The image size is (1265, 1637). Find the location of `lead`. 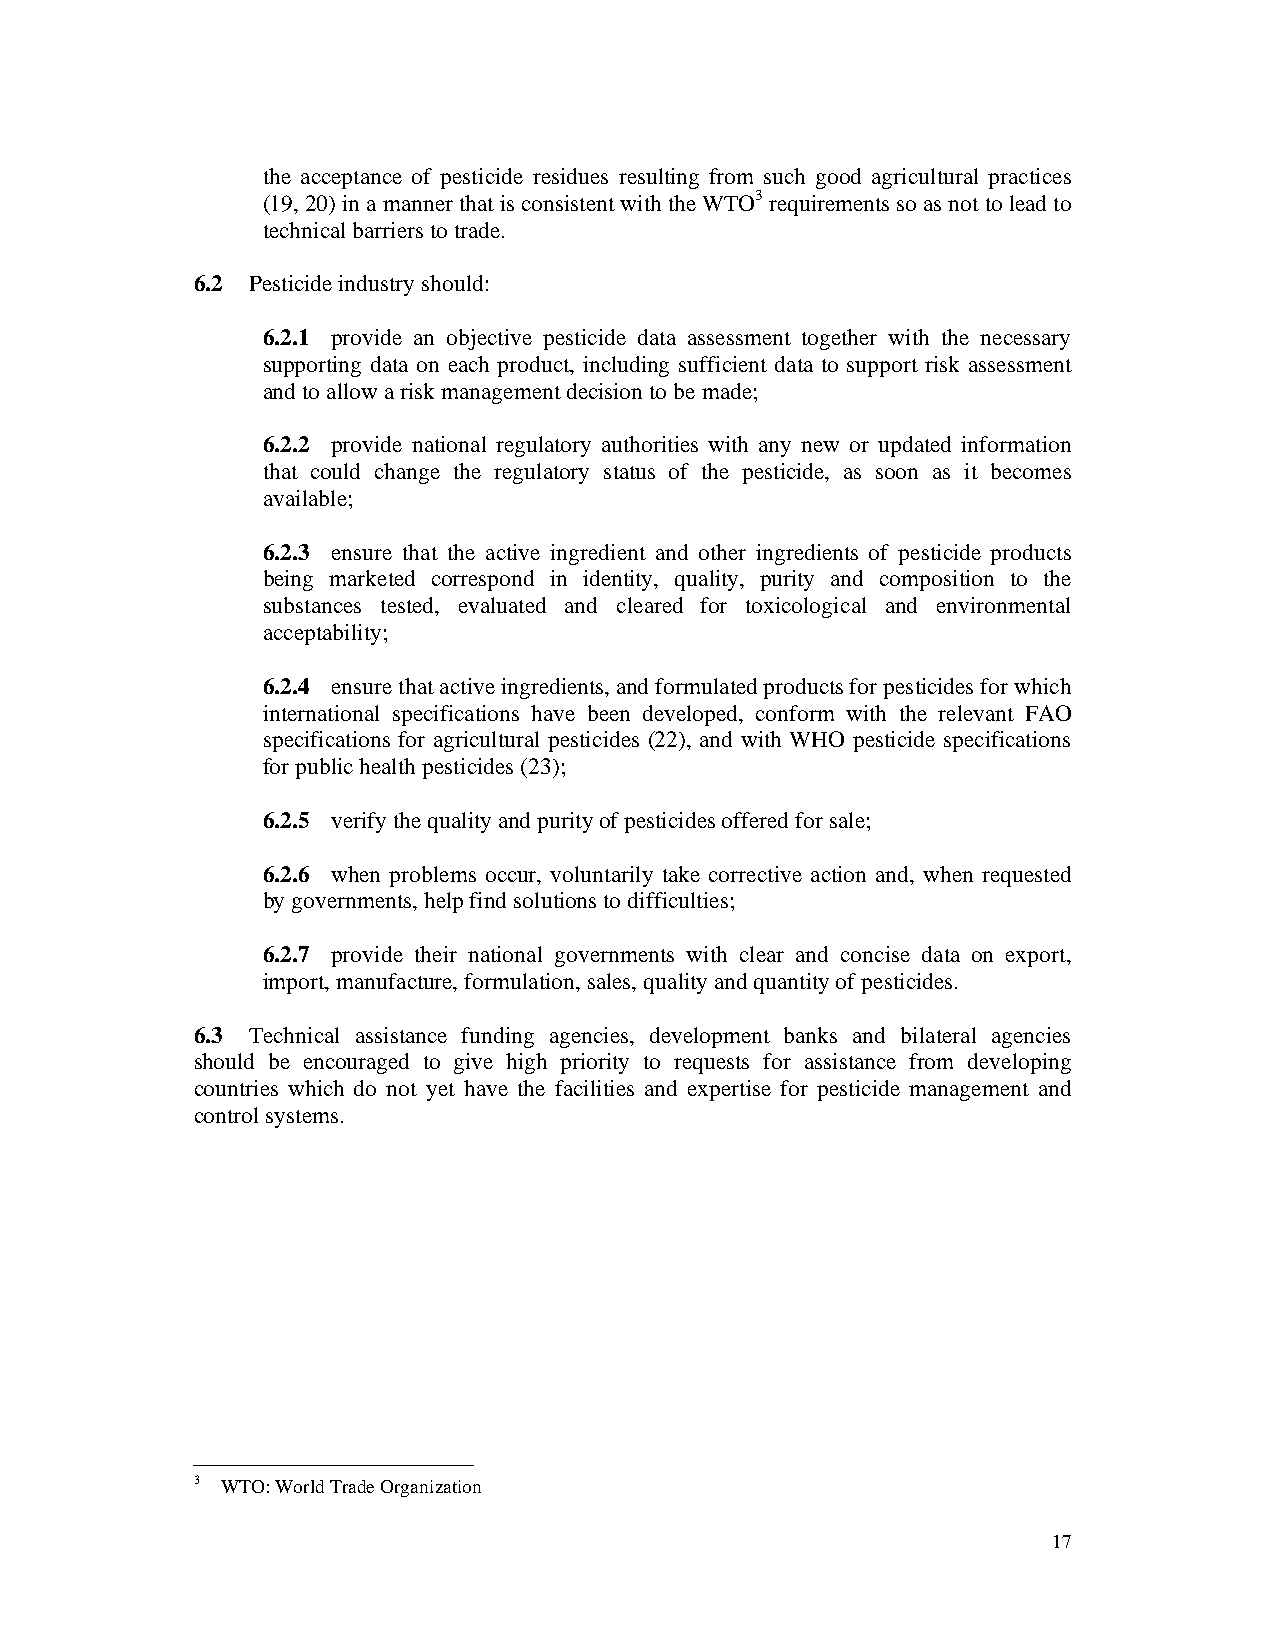

lead is located at coordinates (1028, 203).
